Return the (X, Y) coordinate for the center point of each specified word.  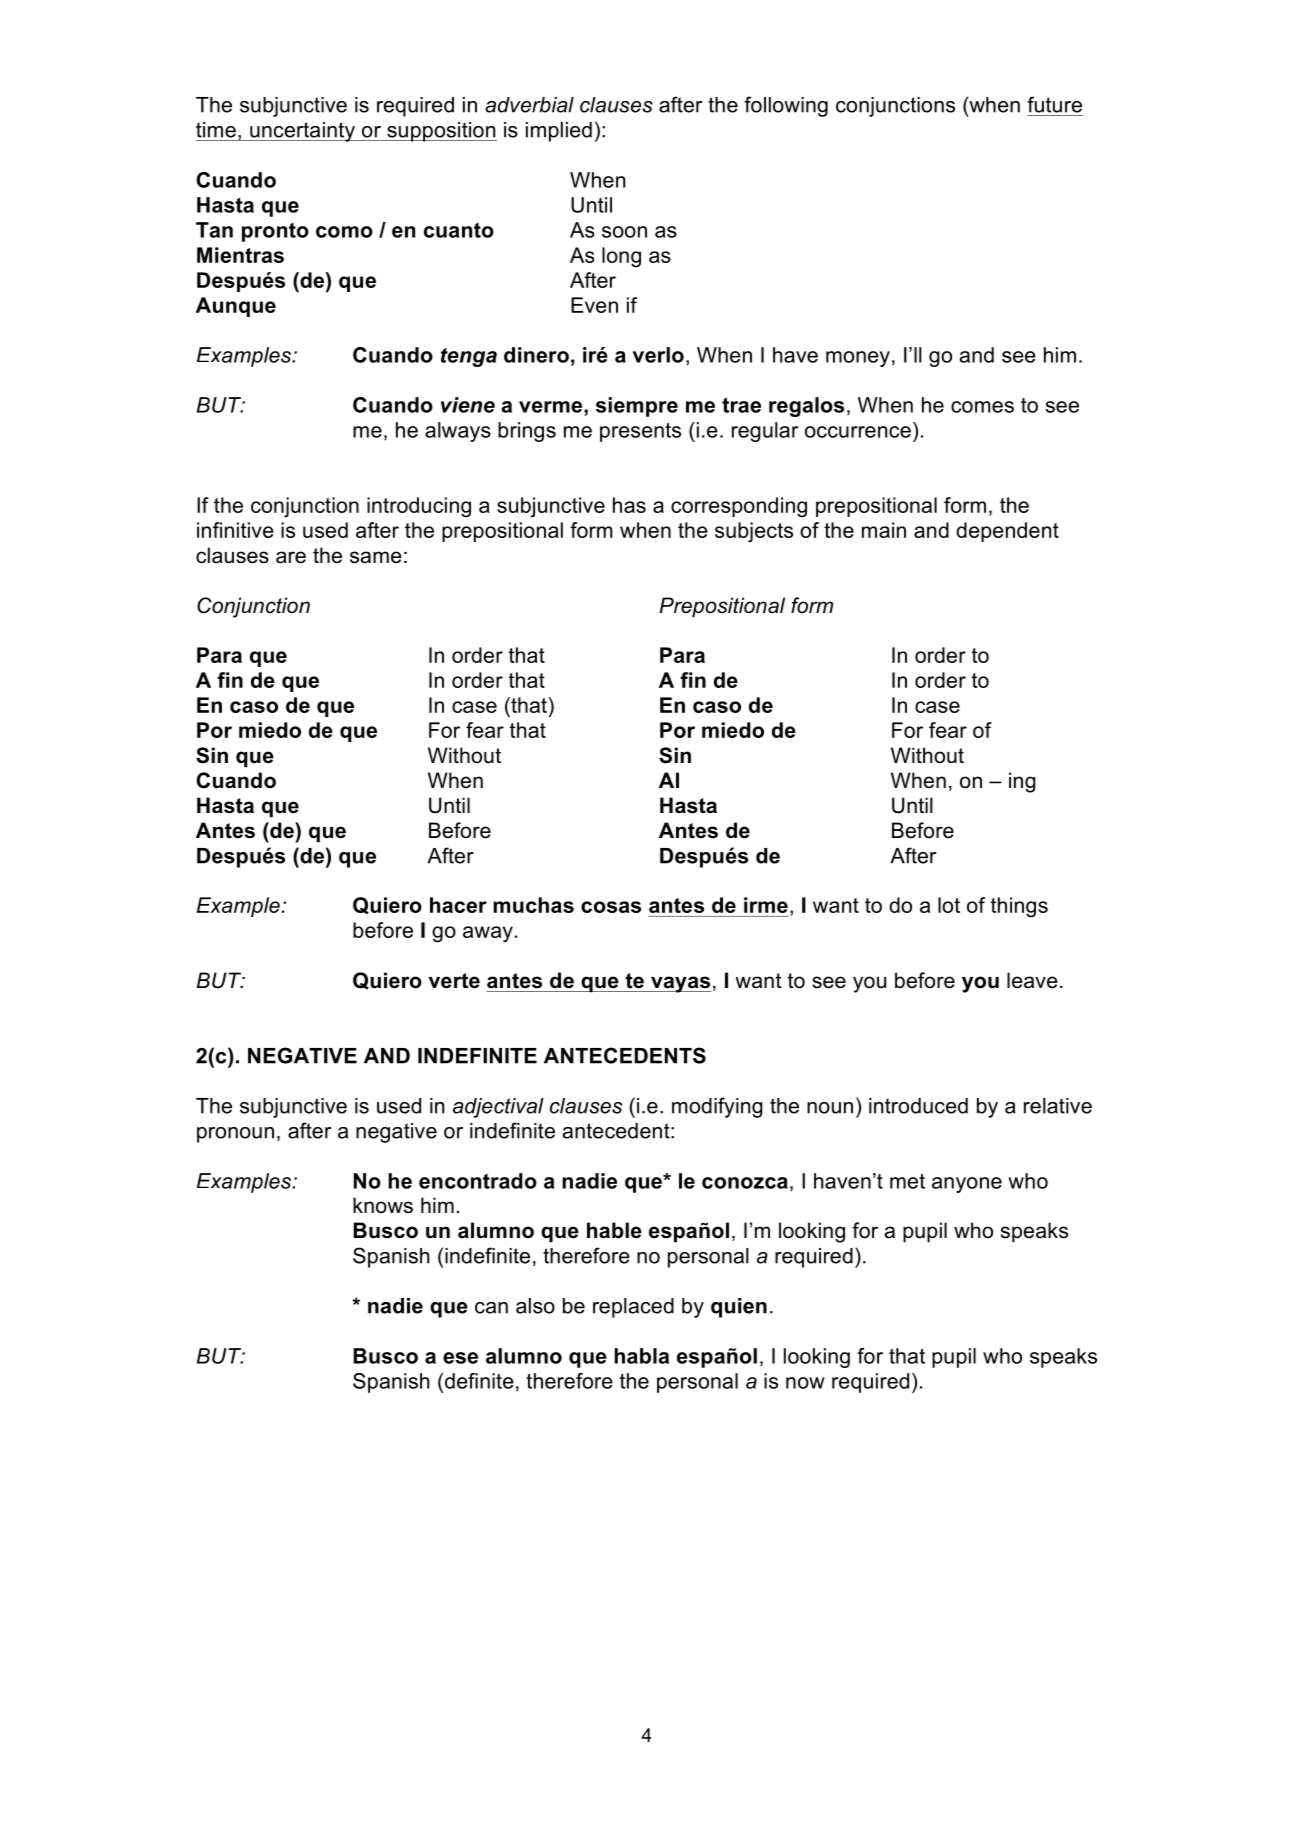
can (491, 1308)
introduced (918, 1106)
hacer (458, 905)
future (1054, 104)
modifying (717, 1107)
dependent (1007, 532)
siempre (637, 407)
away (488, 934)
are (291, 557)
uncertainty (302, 132)
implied (559, 132)
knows (383, 1205)
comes (982, 407)
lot (949, 905)
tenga (469, 357)
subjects (754, 532)
